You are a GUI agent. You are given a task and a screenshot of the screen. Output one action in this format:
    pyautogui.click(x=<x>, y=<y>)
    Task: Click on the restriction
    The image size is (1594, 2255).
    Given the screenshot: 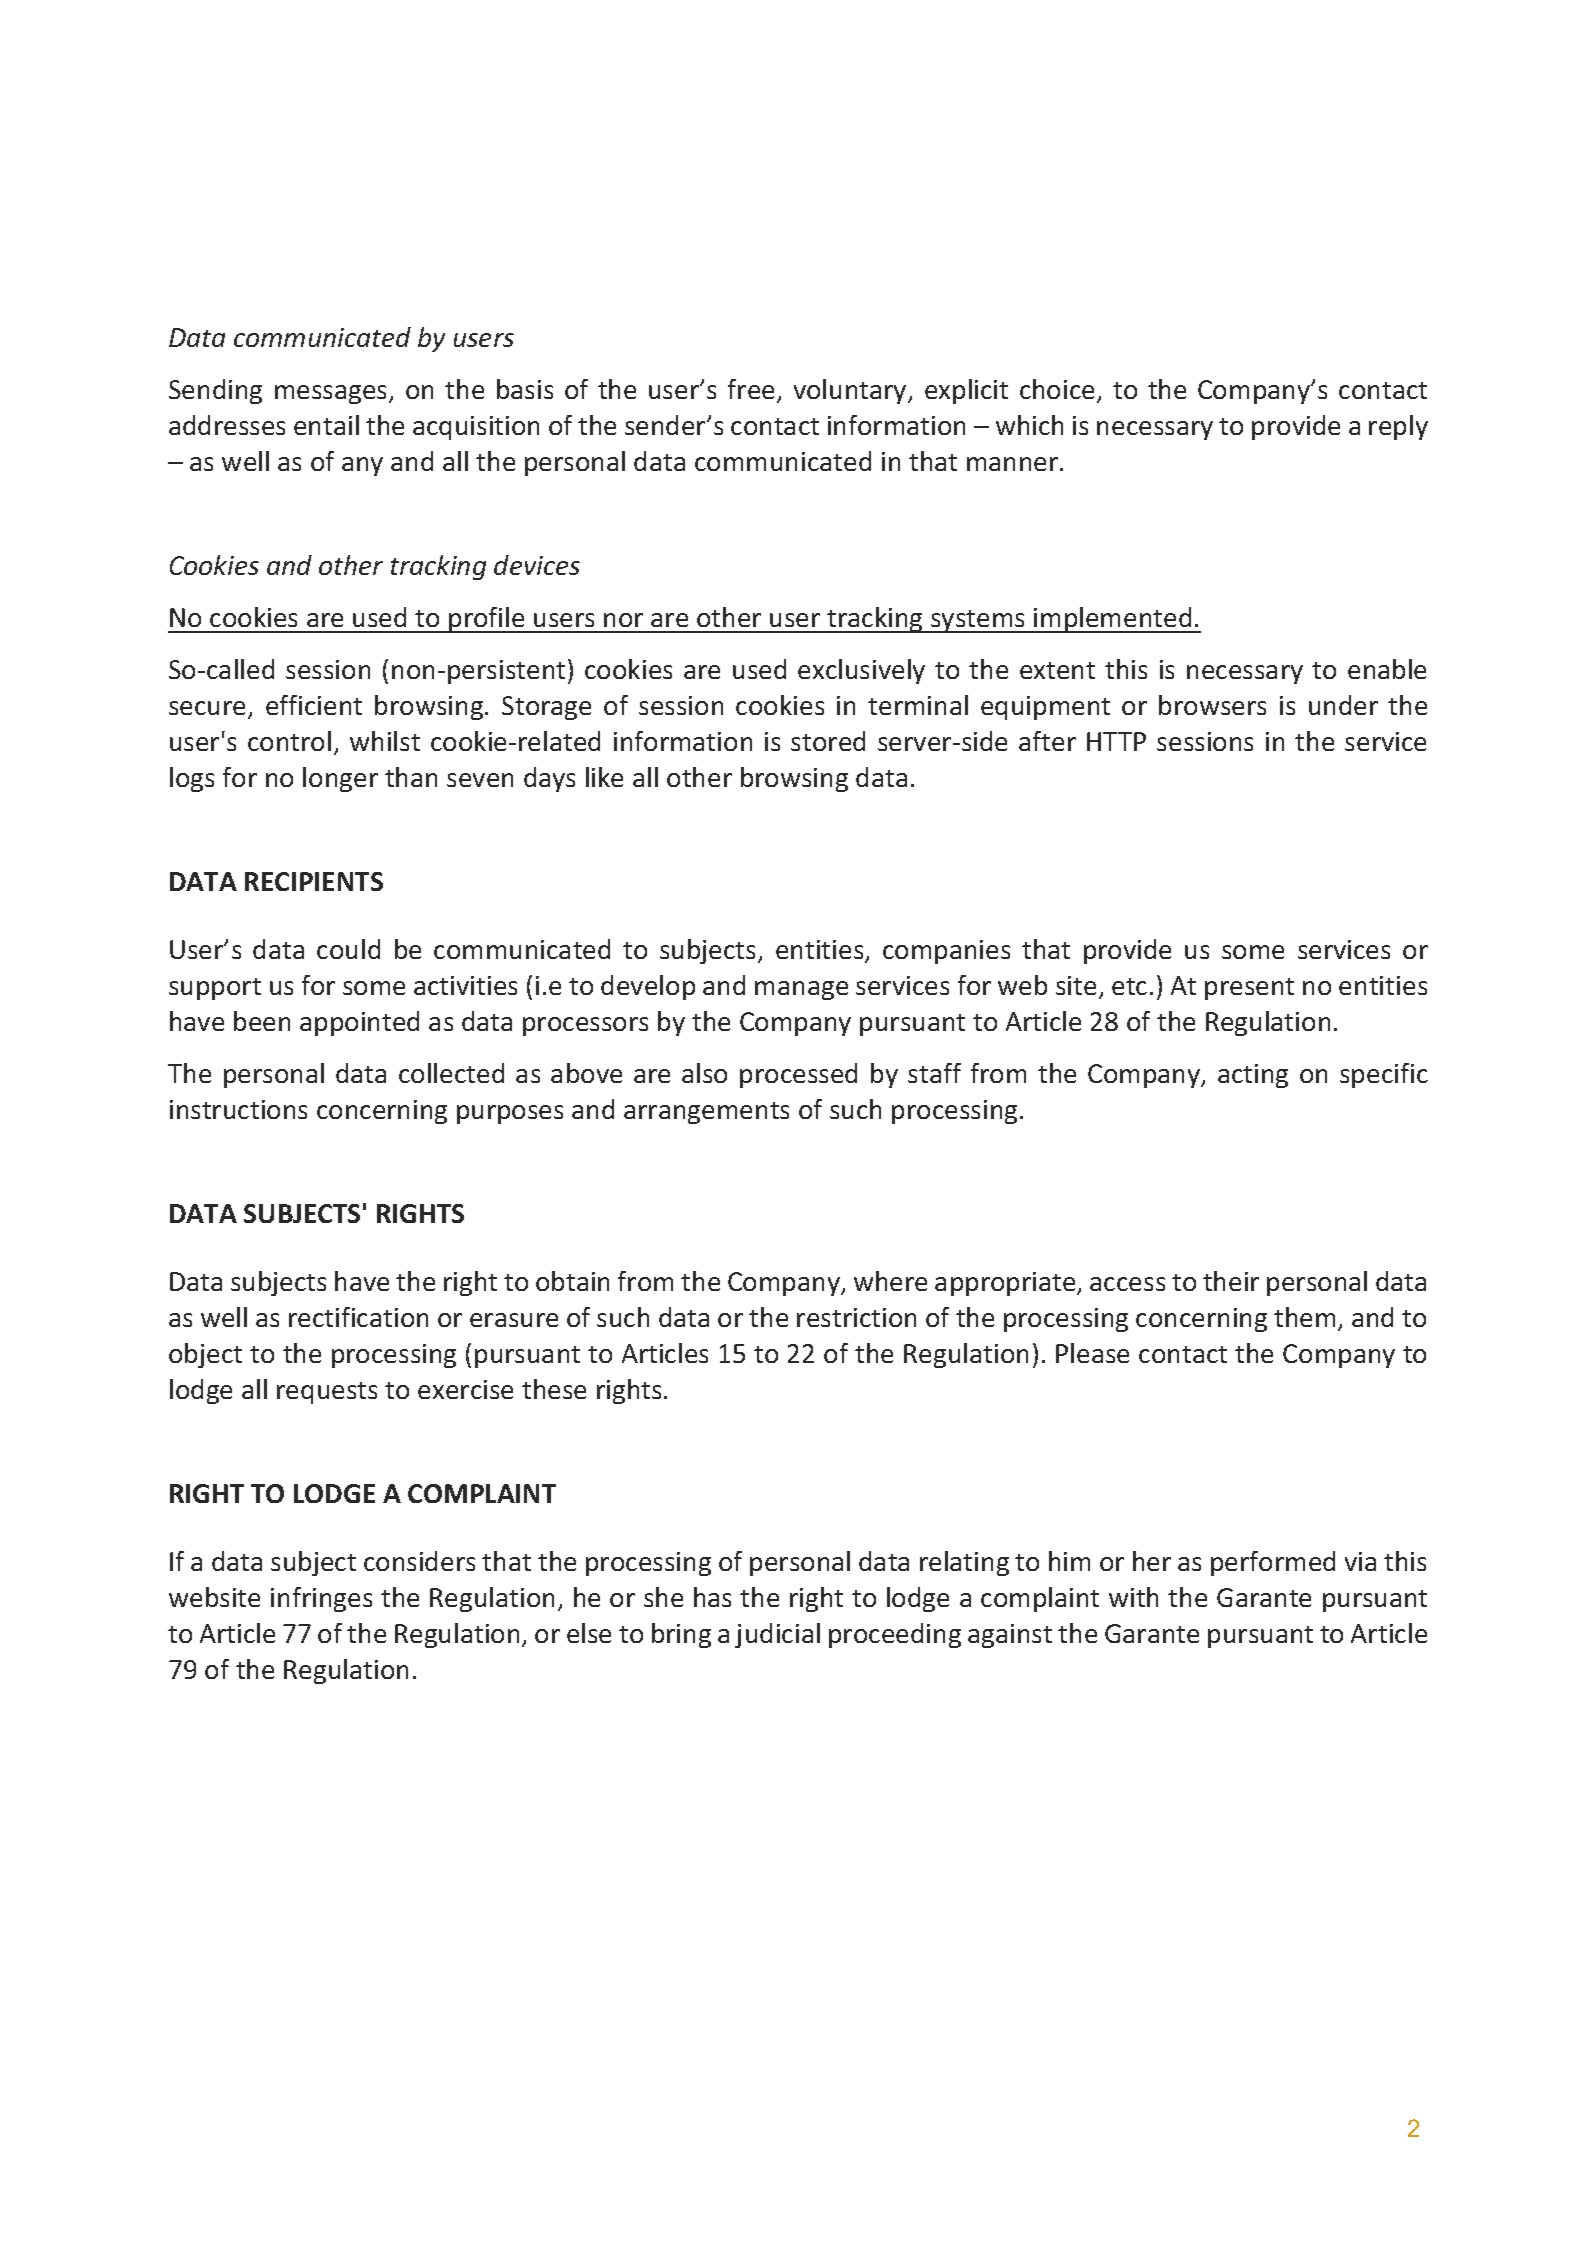 What is the action you would take?
    pyautogui.click(x=856, y=1317)
